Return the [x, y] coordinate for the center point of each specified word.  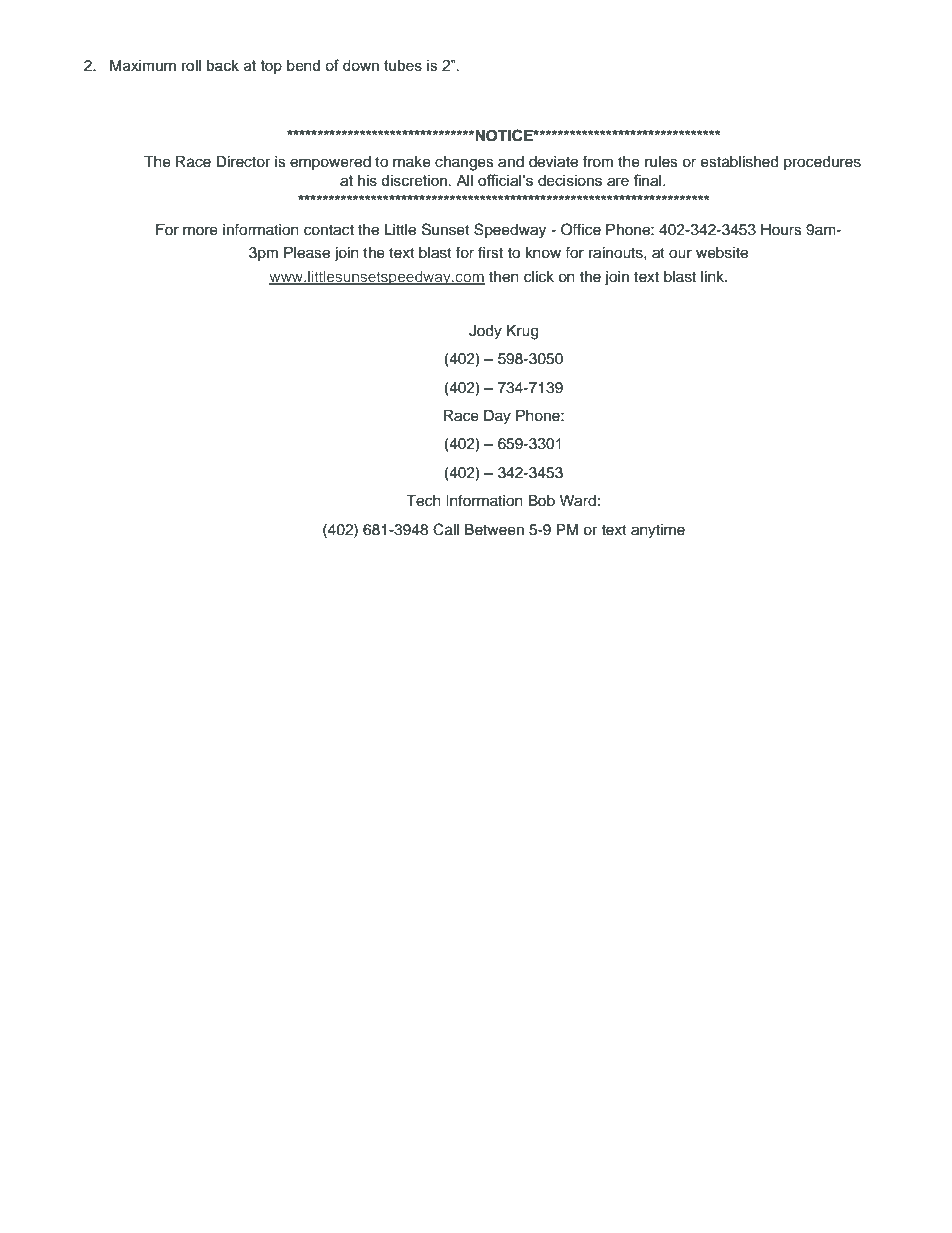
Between [494, 530]
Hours [781, 230]
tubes [403, 65]
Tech [423, 501]
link [714, 276]
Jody [485, 332]
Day [497, 417]
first [490, 252]
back [223, 65]
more [200, 231]
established [739, 162]
